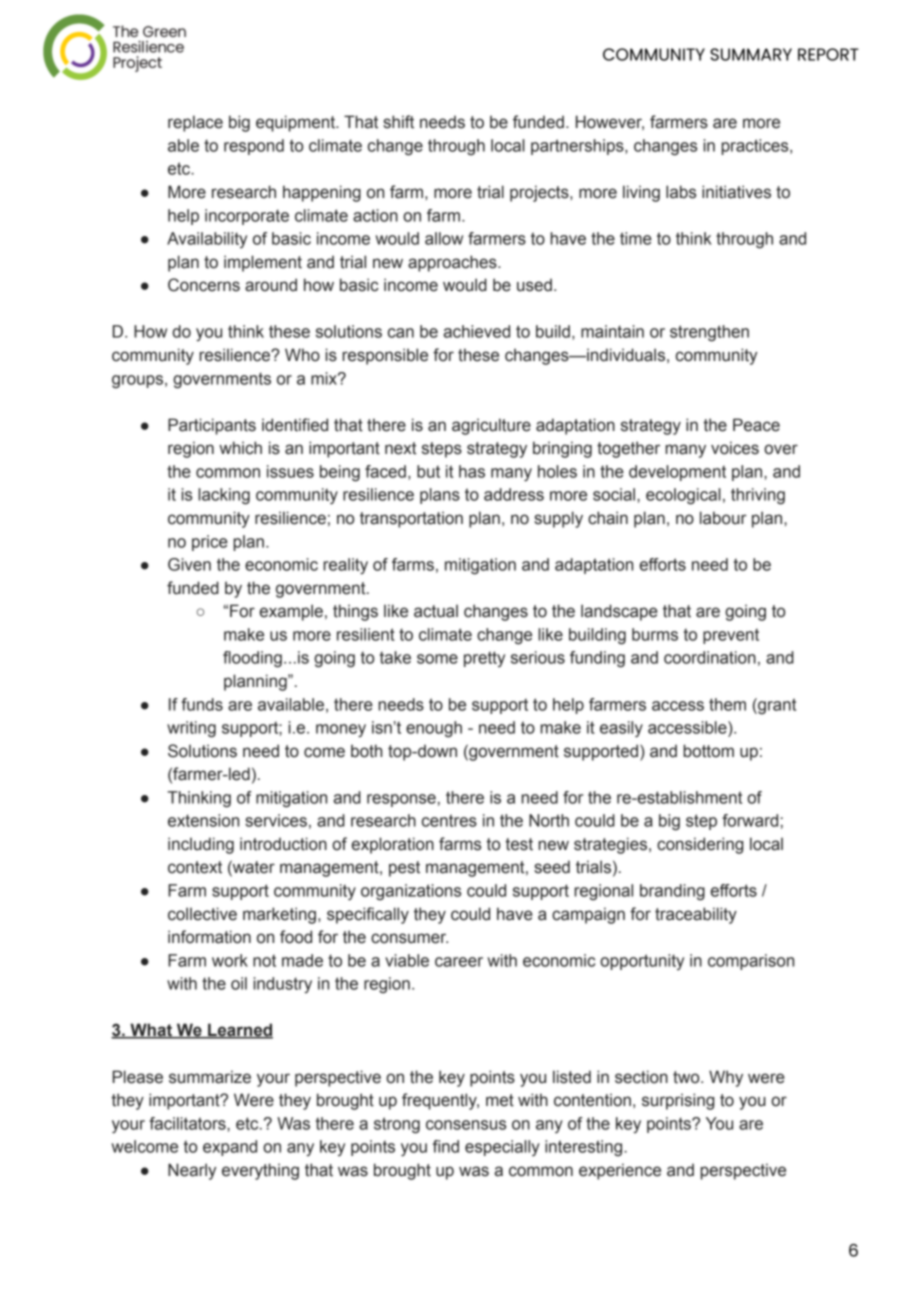  I want to click on expand, so click(230, 1148).
